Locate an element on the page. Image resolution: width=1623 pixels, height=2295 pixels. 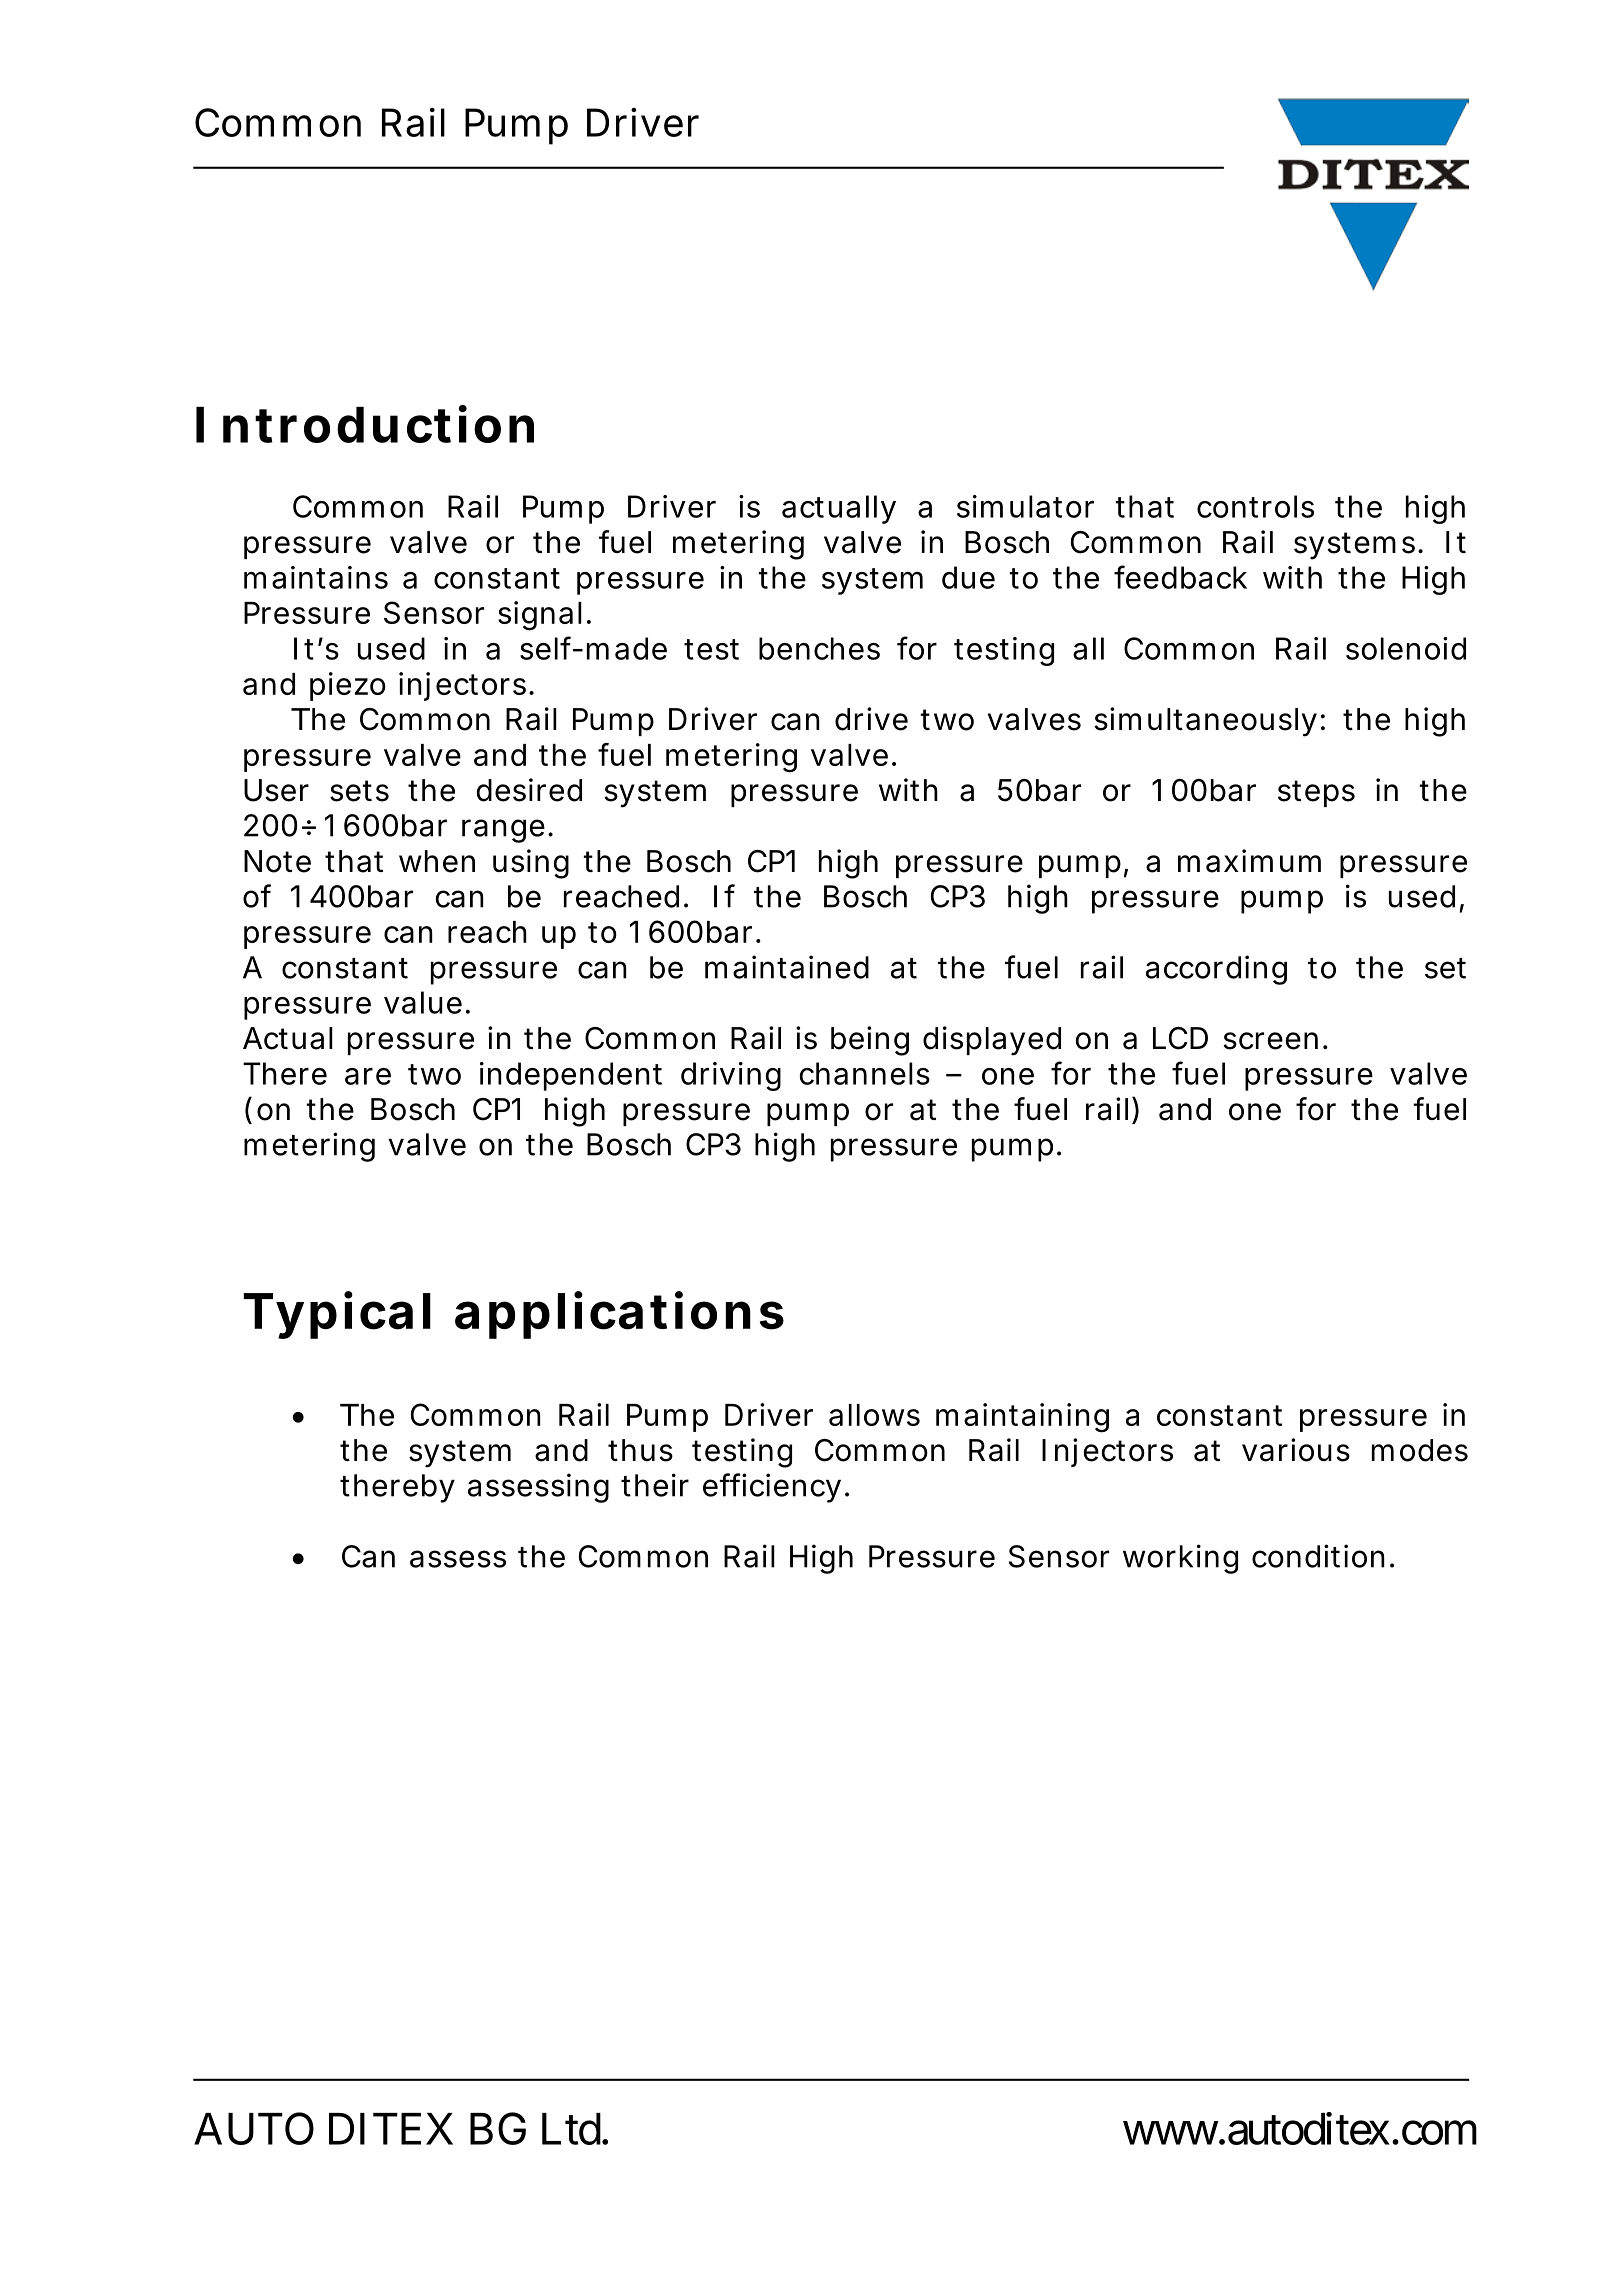
according is located at coordinates (1216, 970).
